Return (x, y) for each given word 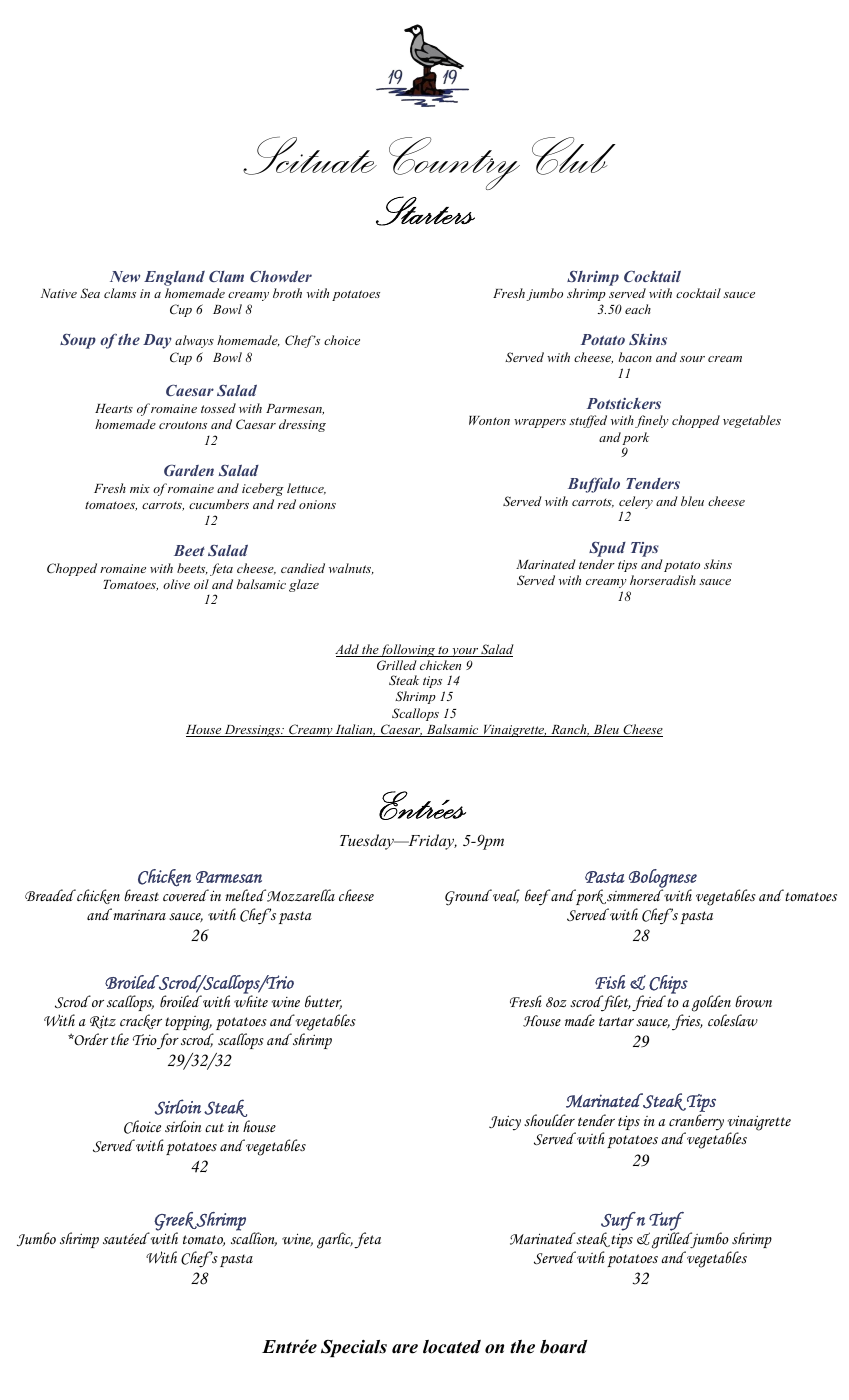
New (125, 276)
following (408, 650)
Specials (354, 1348)
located (452, 1347)
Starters (425, 211)
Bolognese (663, 879)
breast (141, 895)
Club (574, 156)
